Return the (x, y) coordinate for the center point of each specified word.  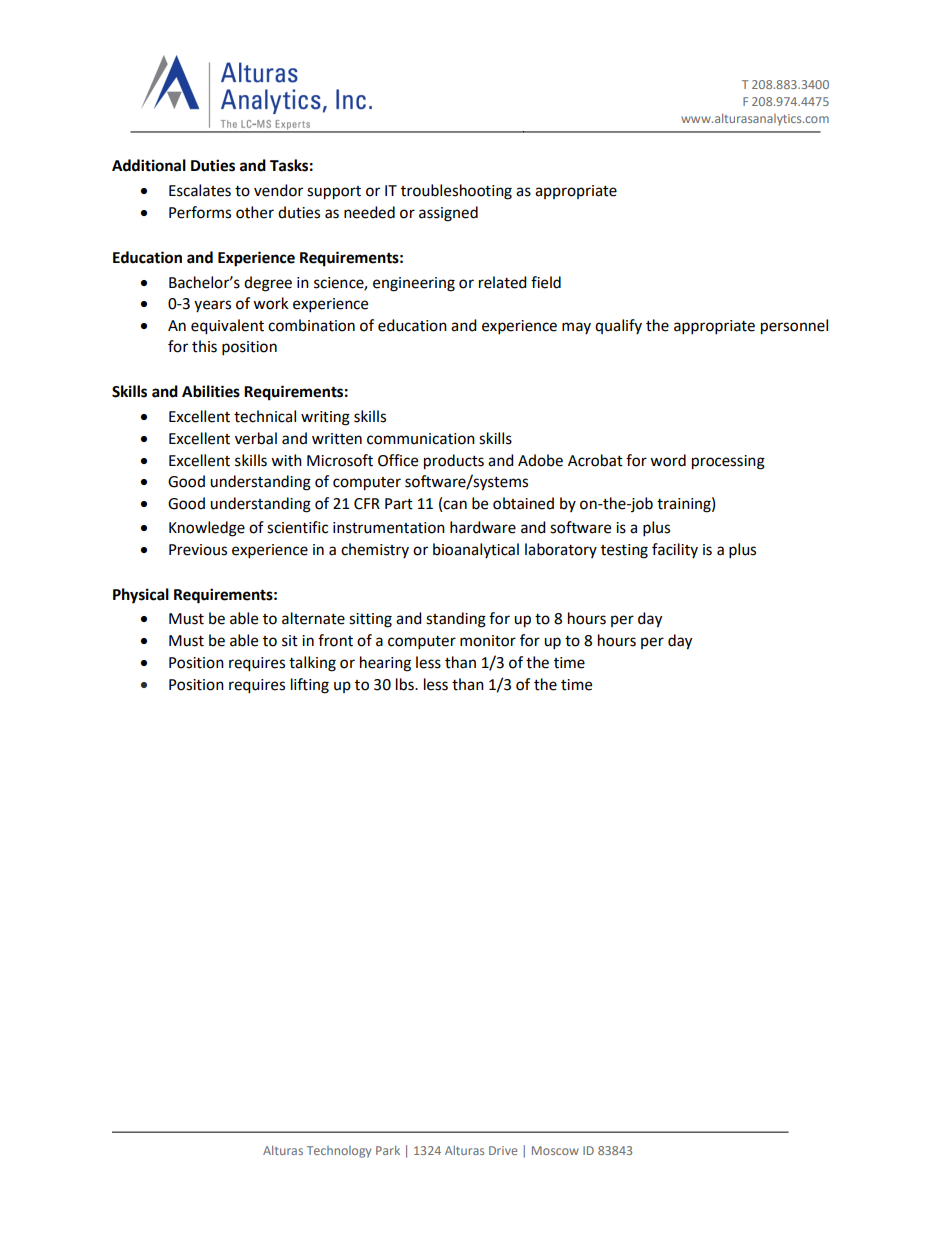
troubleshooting (456, 192)
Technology (339, 1152)
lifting (310, 686)
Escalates (200, 190)
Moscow (555, 1150)
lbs (406, 684)
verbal (256, 438)
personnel (794, 327)
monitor (488, 641)
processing (728, 462)
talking (312, 664)
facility (675, 550)
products (454, 462)
